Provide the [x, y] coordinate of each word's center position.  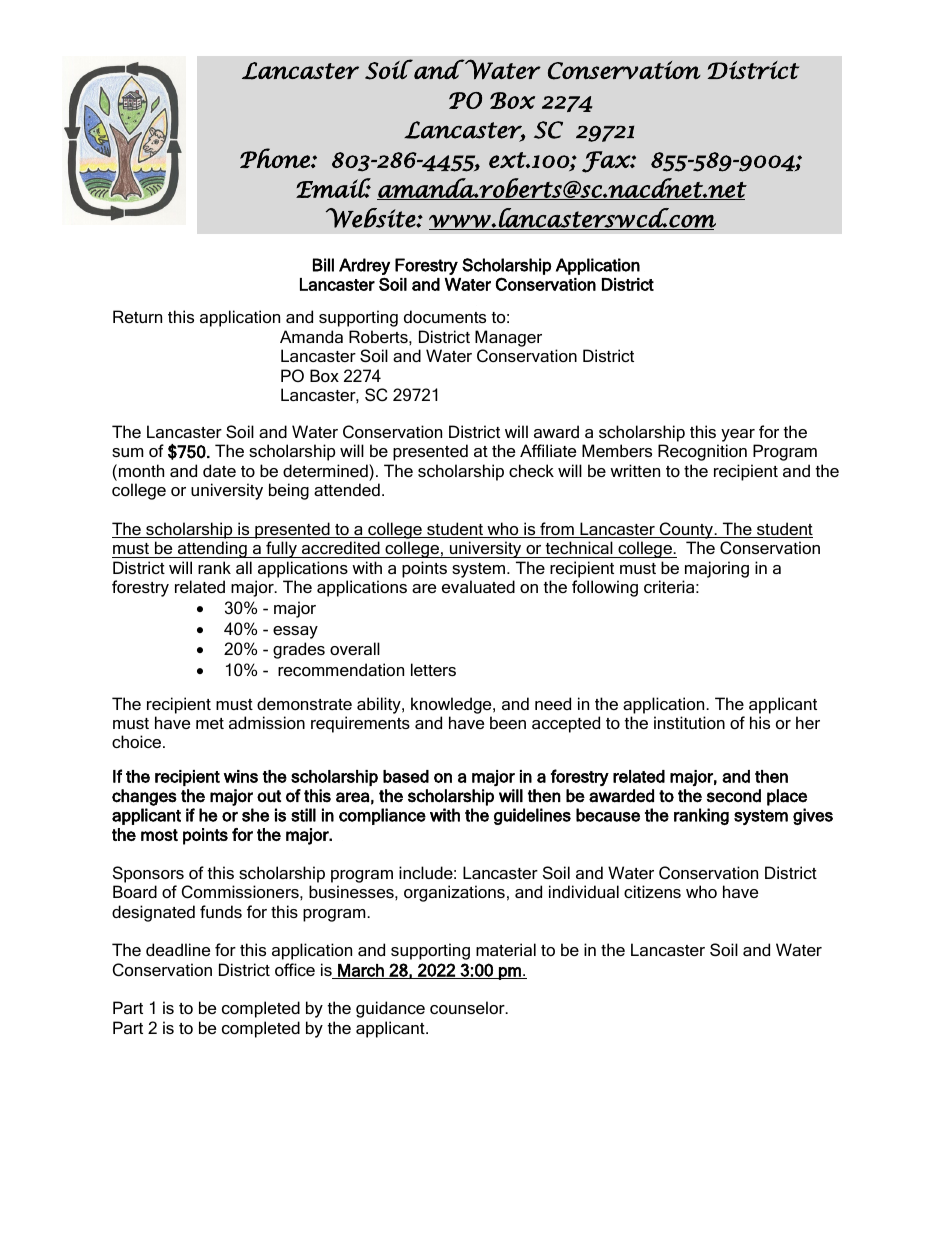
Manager [508, 338]
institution [689, 722]
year [739, 437]
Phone [276, 158]
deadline [178, 949]
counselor [468, 1007]
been [508, 722]
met [210, 723]
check [531, 470]
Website [372, 218]
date [219, 470]
